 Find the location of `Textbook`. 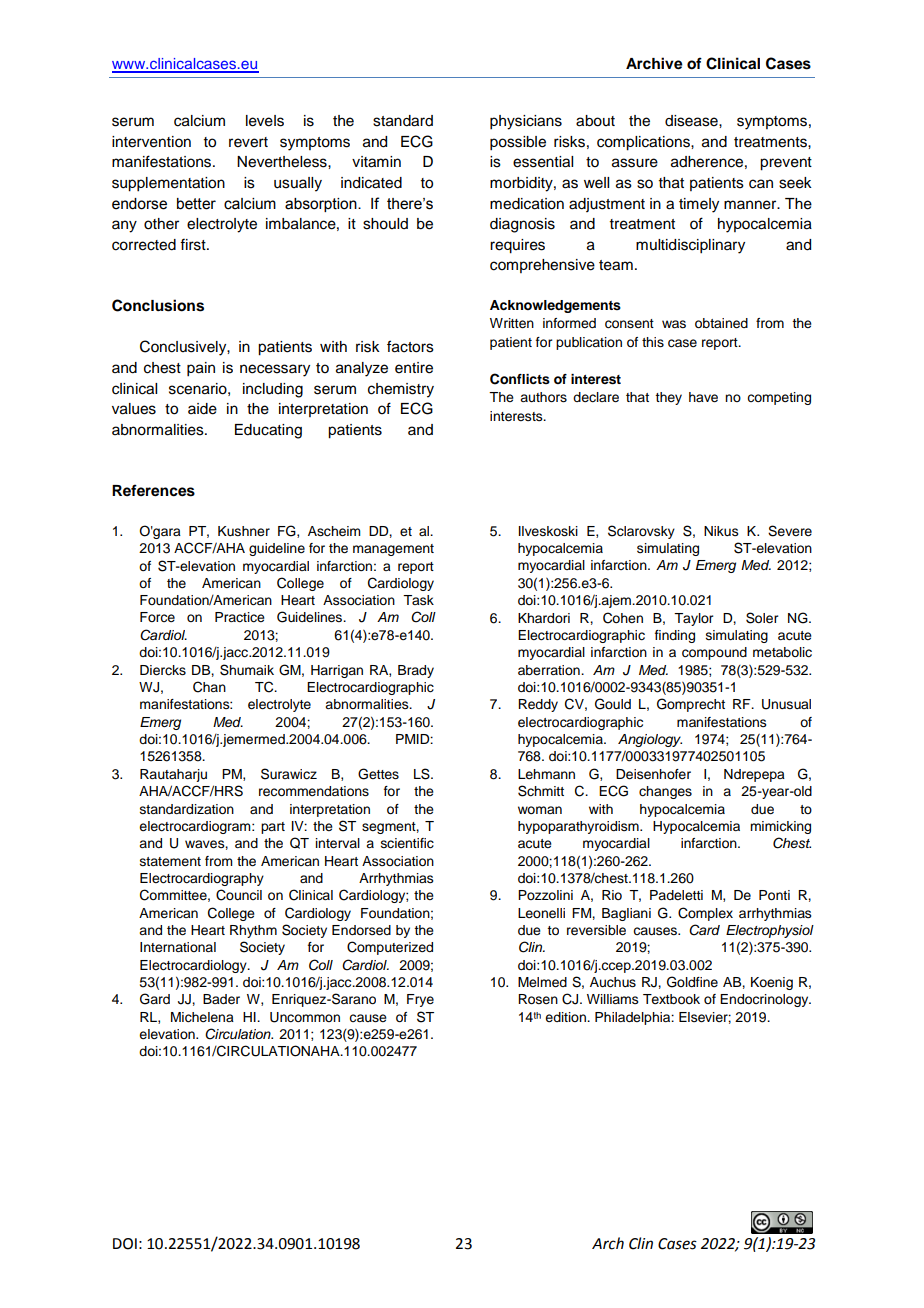

Textbook is located at coordinates (671, 999).
